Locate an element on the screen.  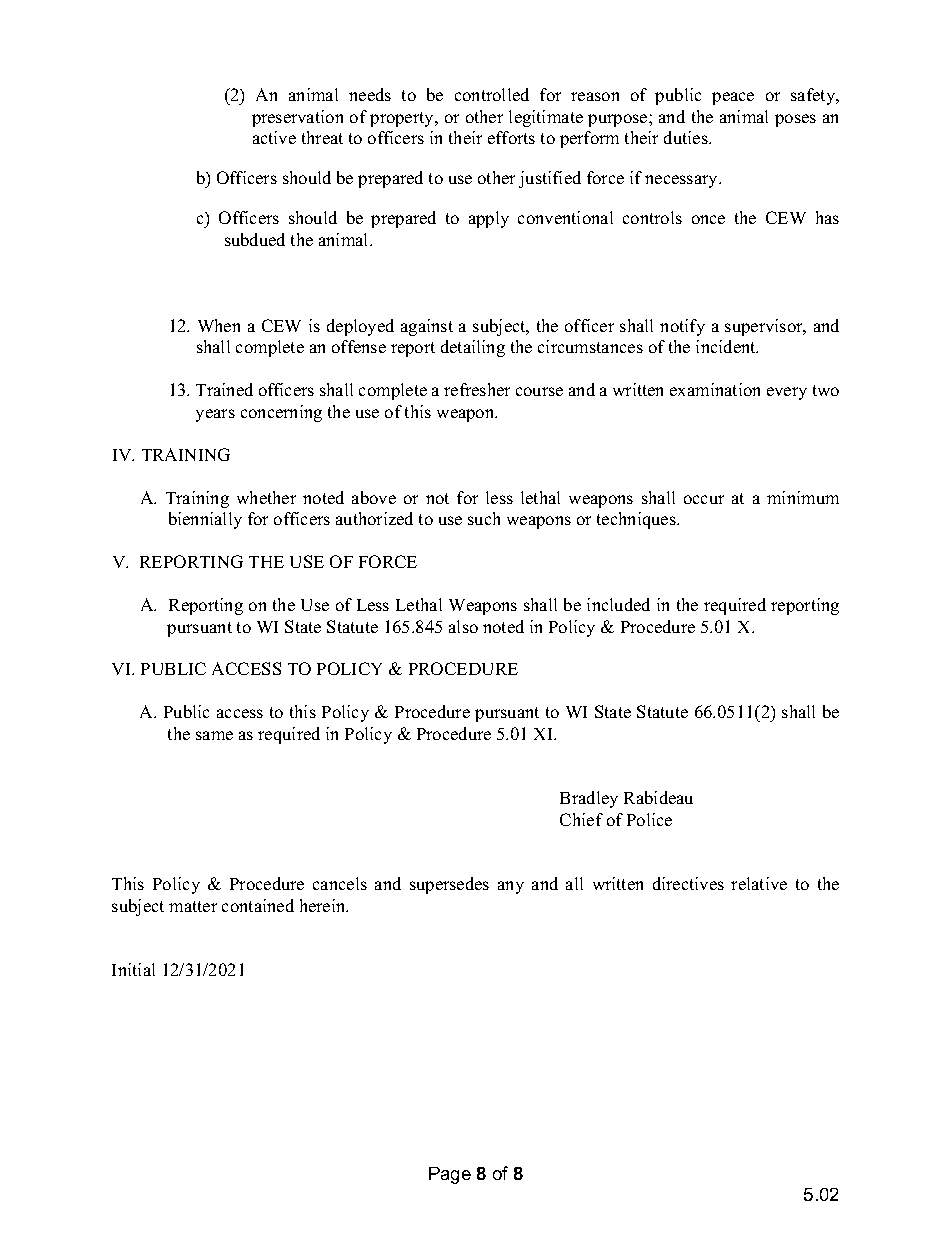
Page is located at coordinates (450, 1175).
